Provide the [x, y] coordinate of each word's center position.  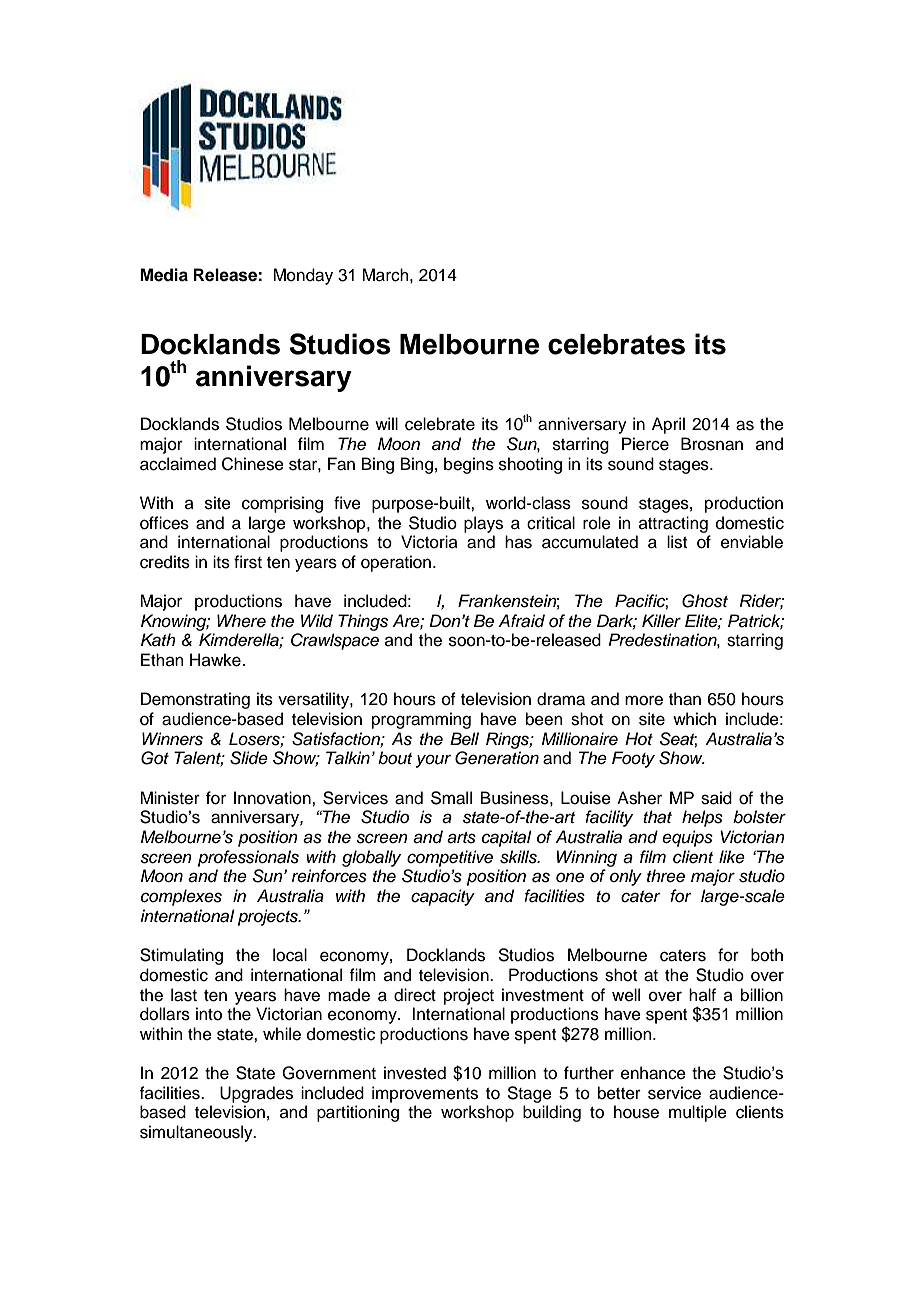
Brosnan [712, 444]
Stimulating [181, 956]
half [702, 994]
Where [241, 621]
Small [451, 798]
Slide [249, 758]
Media [164, 275]
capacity [443, 897]
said [716, 798]
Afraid [521, 621]
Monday [303, 276]
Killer [661, 621]
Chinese [253, 464]
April [668, 425]
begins [469, 465]
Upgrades [256, 1094]
